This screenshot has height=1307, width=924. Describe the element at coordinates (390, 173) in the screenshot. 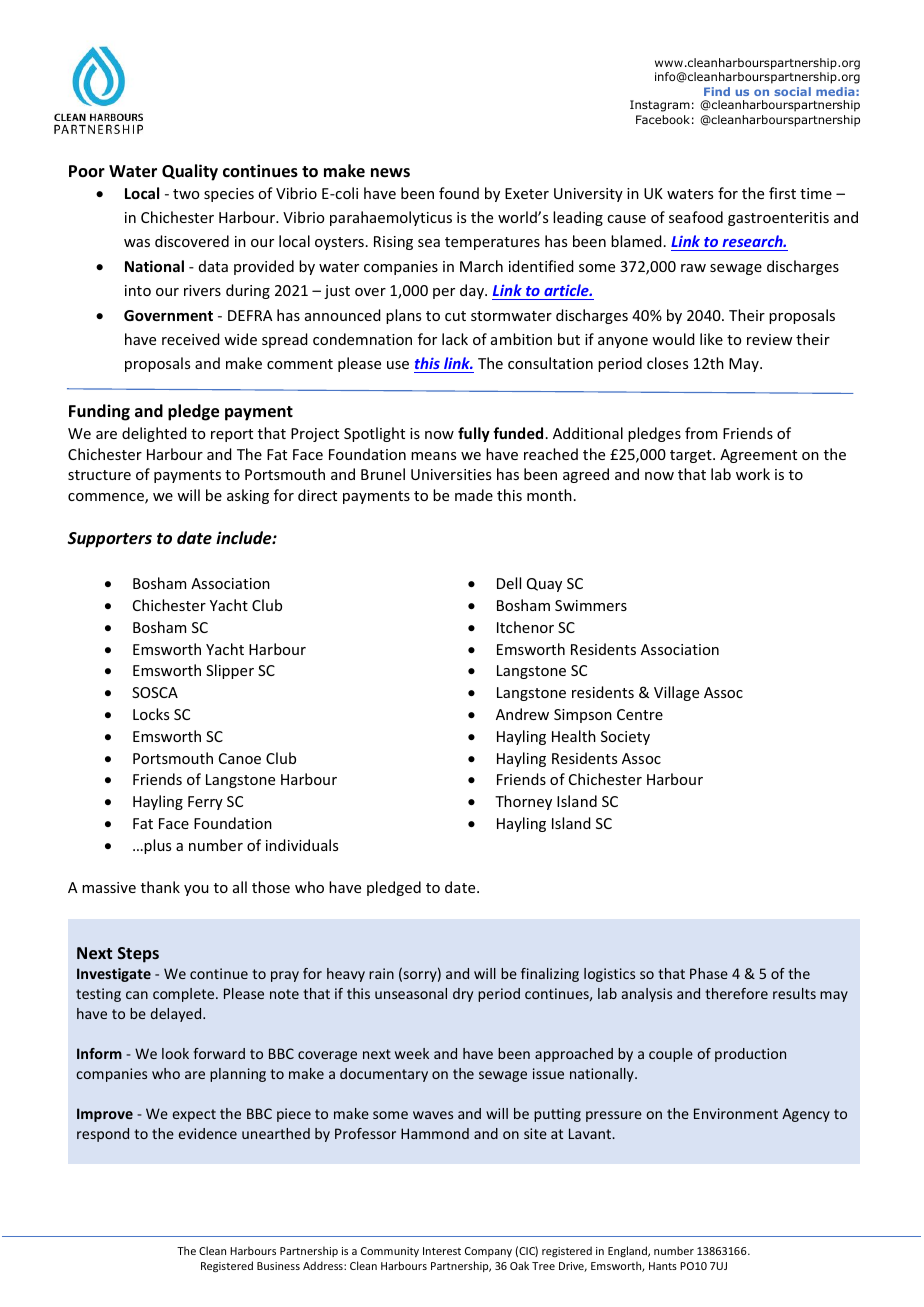

I see `news` at that location.
